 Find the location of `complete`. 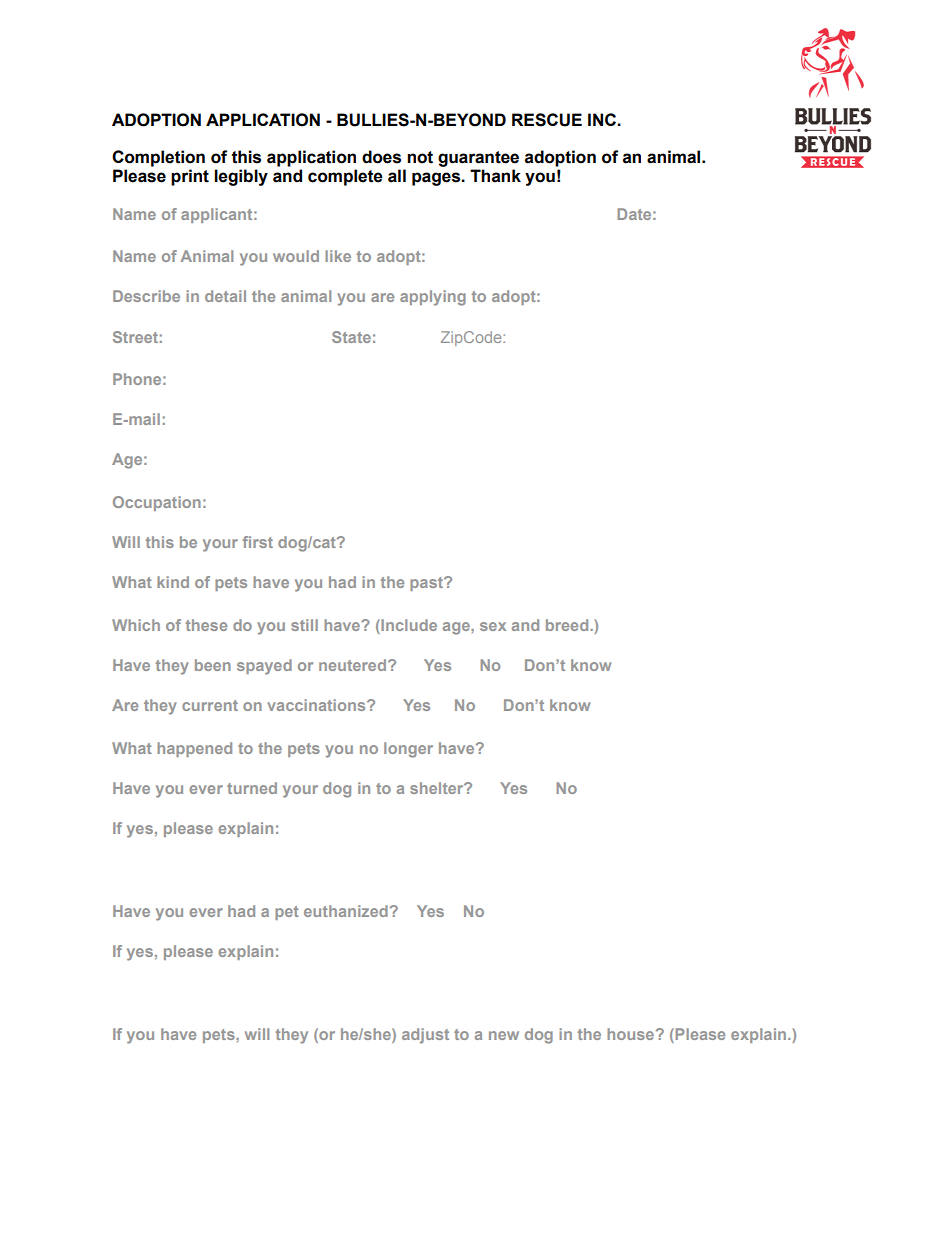

complete is located at coordinates (345, 177).
